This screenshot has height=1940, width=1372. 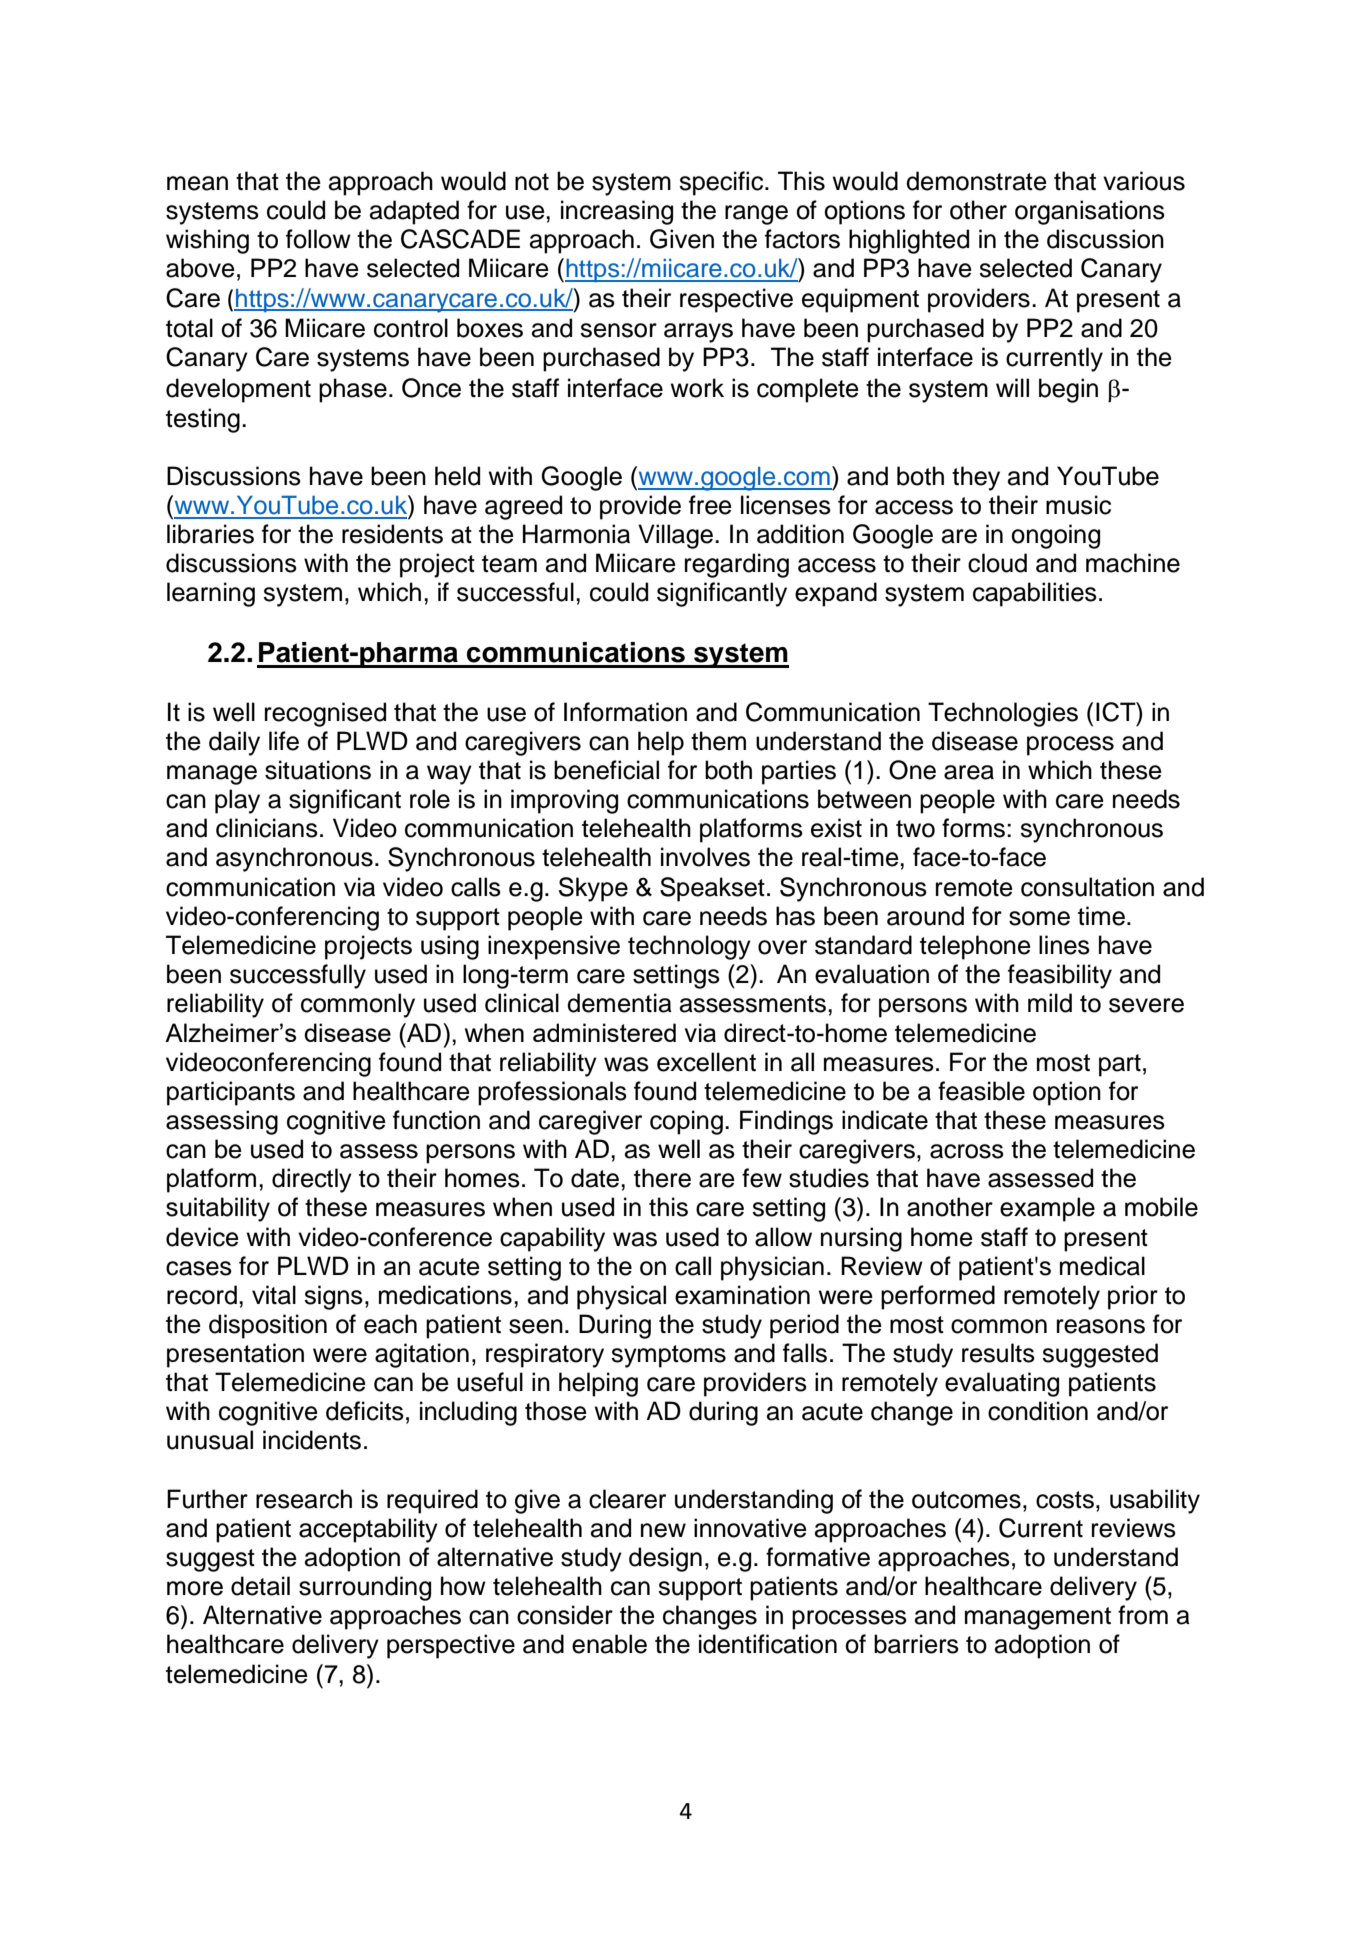 I want to click on increasing, so click(x=617, y=212).
